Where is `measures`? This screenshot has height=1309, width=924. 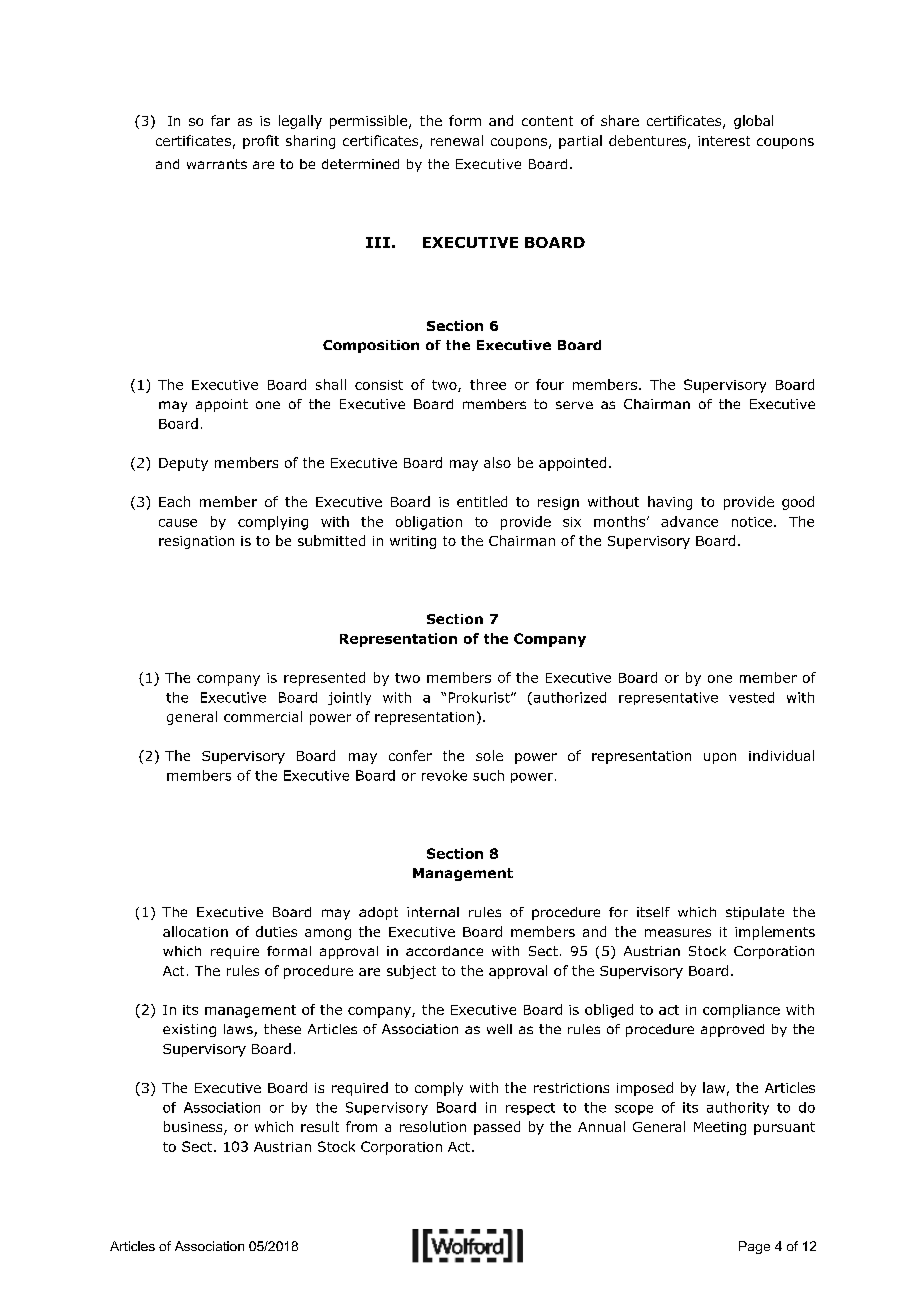 measures is located at coordinates (678, 933).
